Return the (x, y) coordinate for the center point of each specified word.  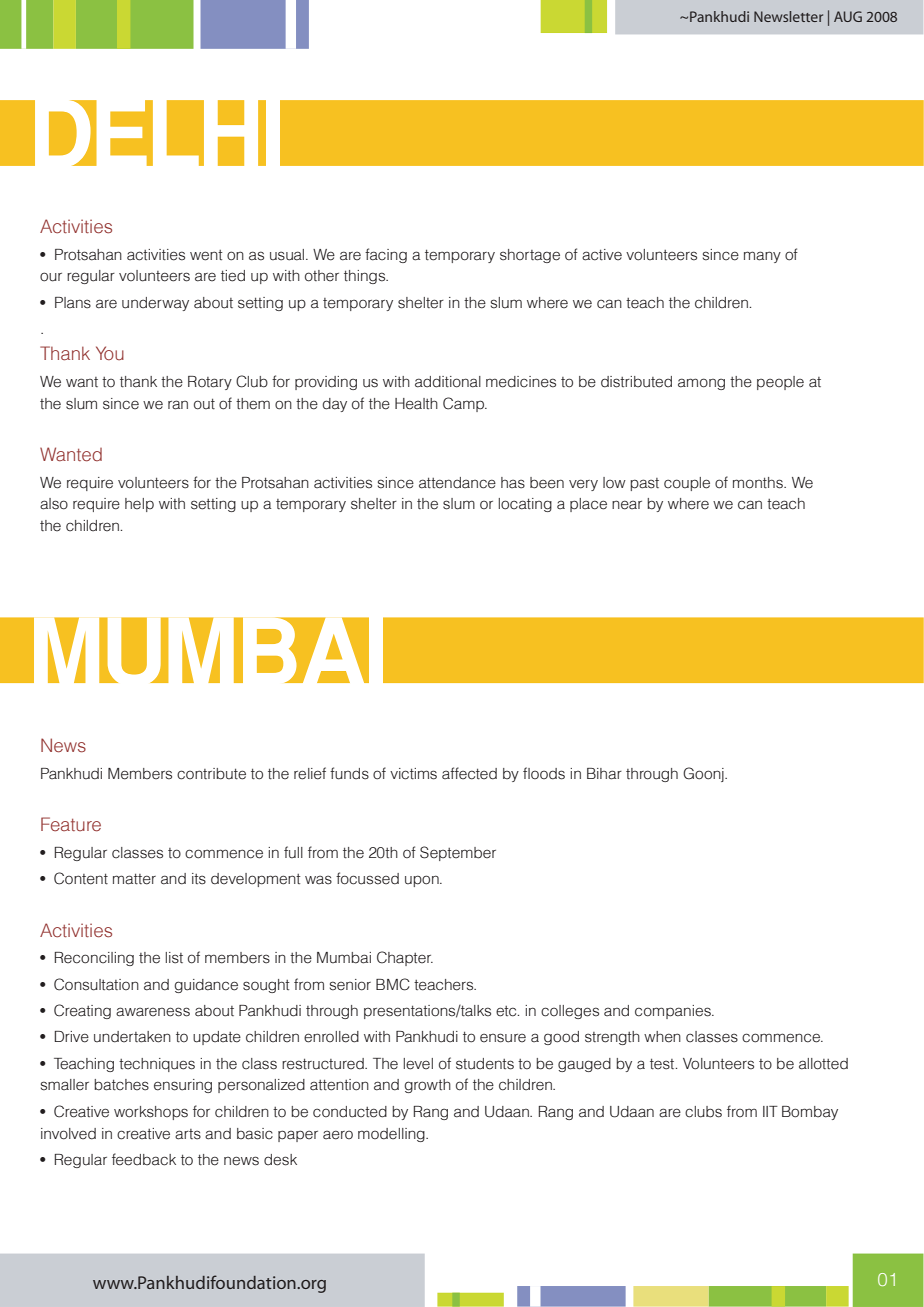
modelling (392, 1135)
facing (386, 255)
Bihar (604, 774)
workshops (151, 1113)
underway (155, 304)
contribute (211, 774)
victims (413, 774)
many (762, 257)
